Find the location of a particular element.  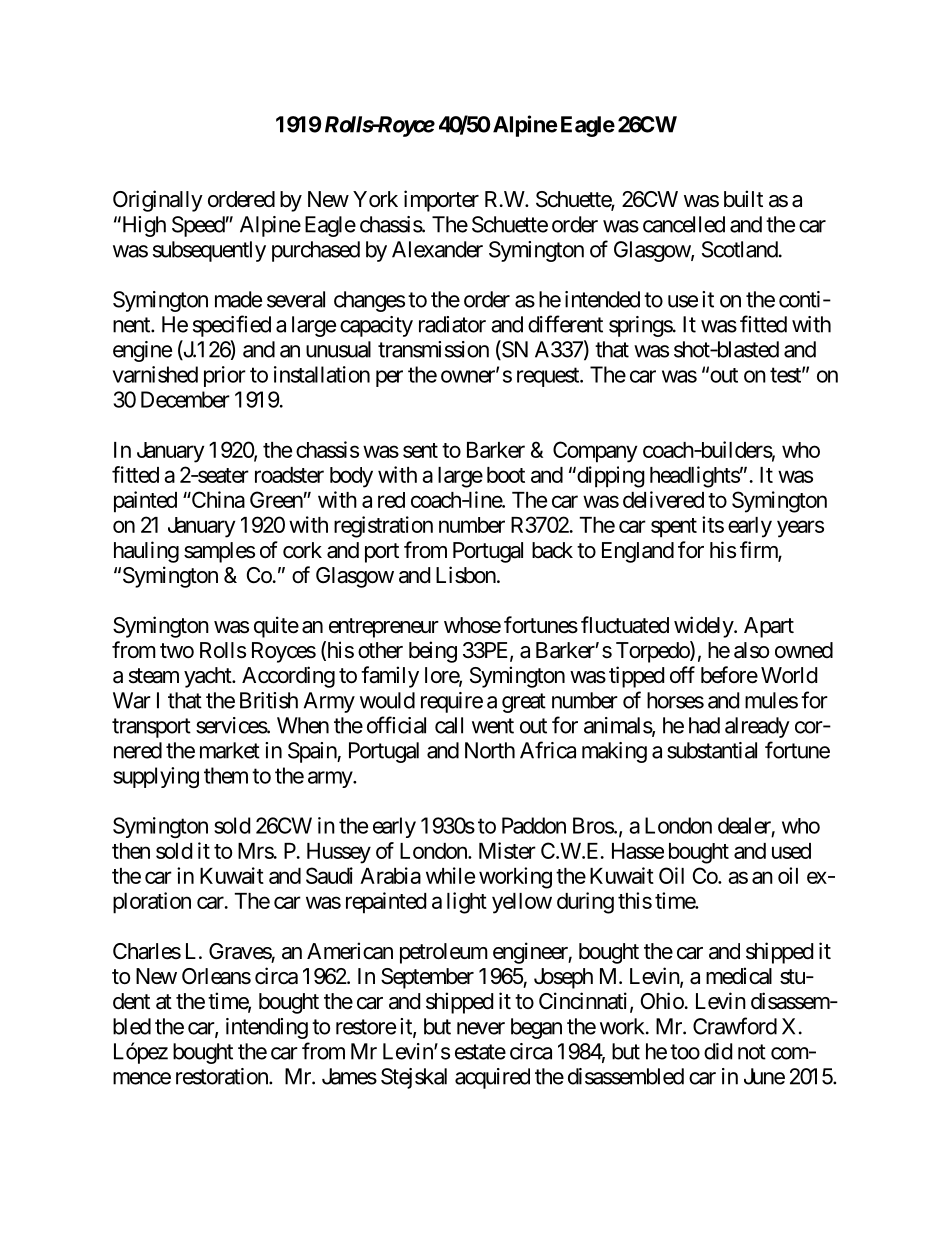

did is located at coordinates (718, 1051).
